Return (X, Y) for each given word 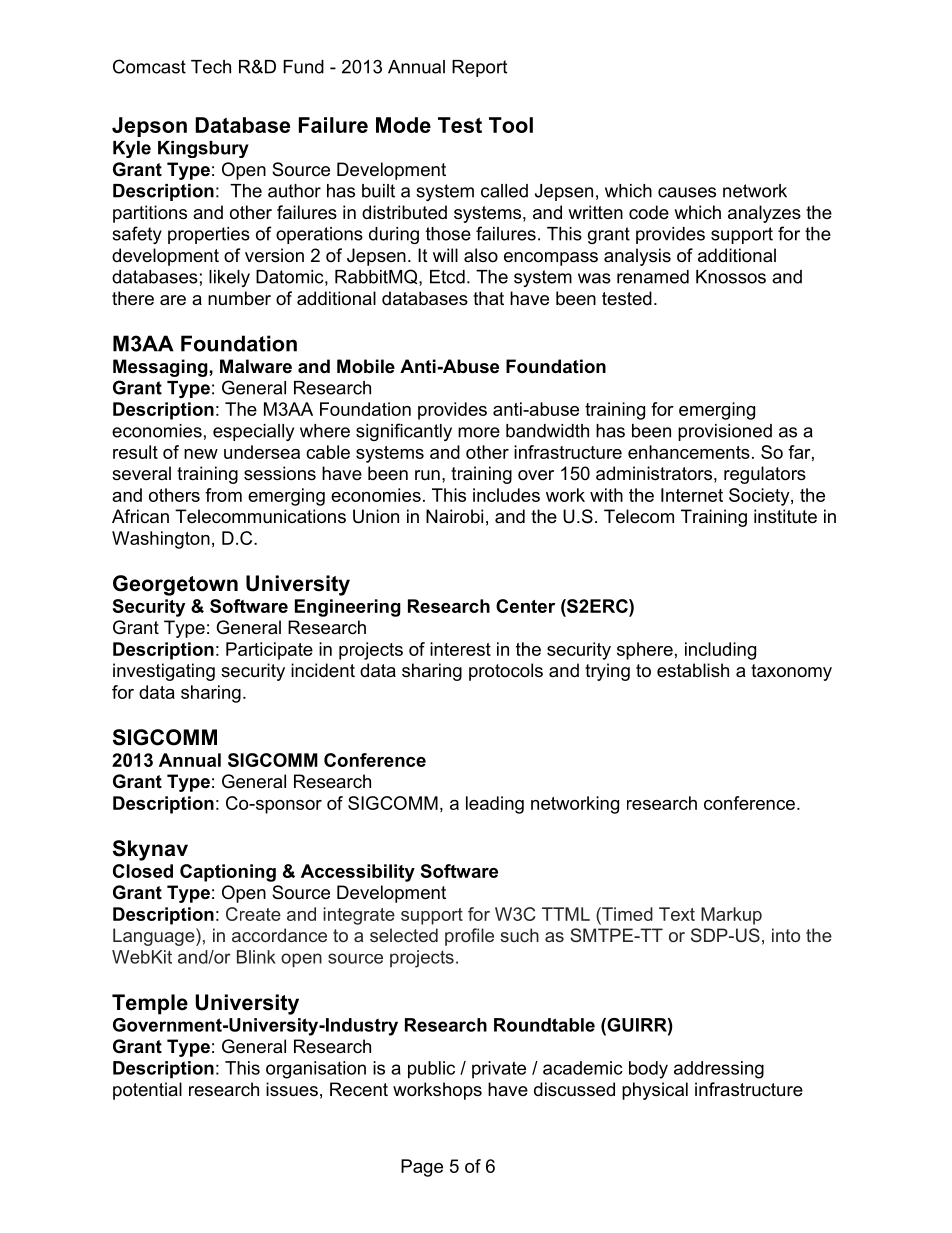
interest (460, 649)
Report (479, 68)
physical (655, 1091)
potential (147, 1091)
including (720, 651)
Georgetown (175, 585)
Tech (211, 67)
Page (422, 1168)
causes (687, 192)
